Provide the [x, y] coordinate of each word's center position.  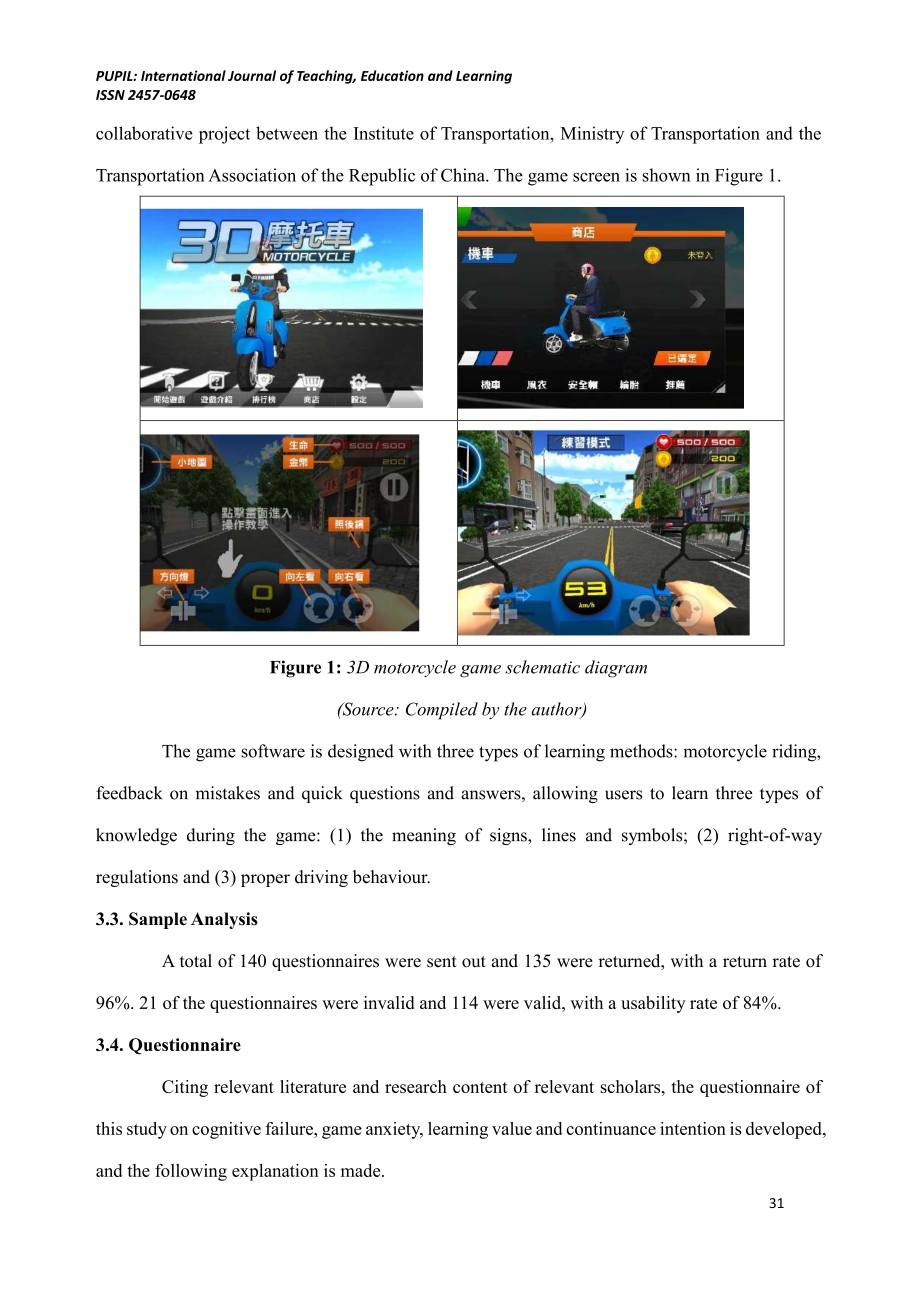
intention [693, 1128]
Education [392, 75]
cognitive [226, 1130]
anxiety [394, 1130]
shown [667, 175]
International [183, 75]
